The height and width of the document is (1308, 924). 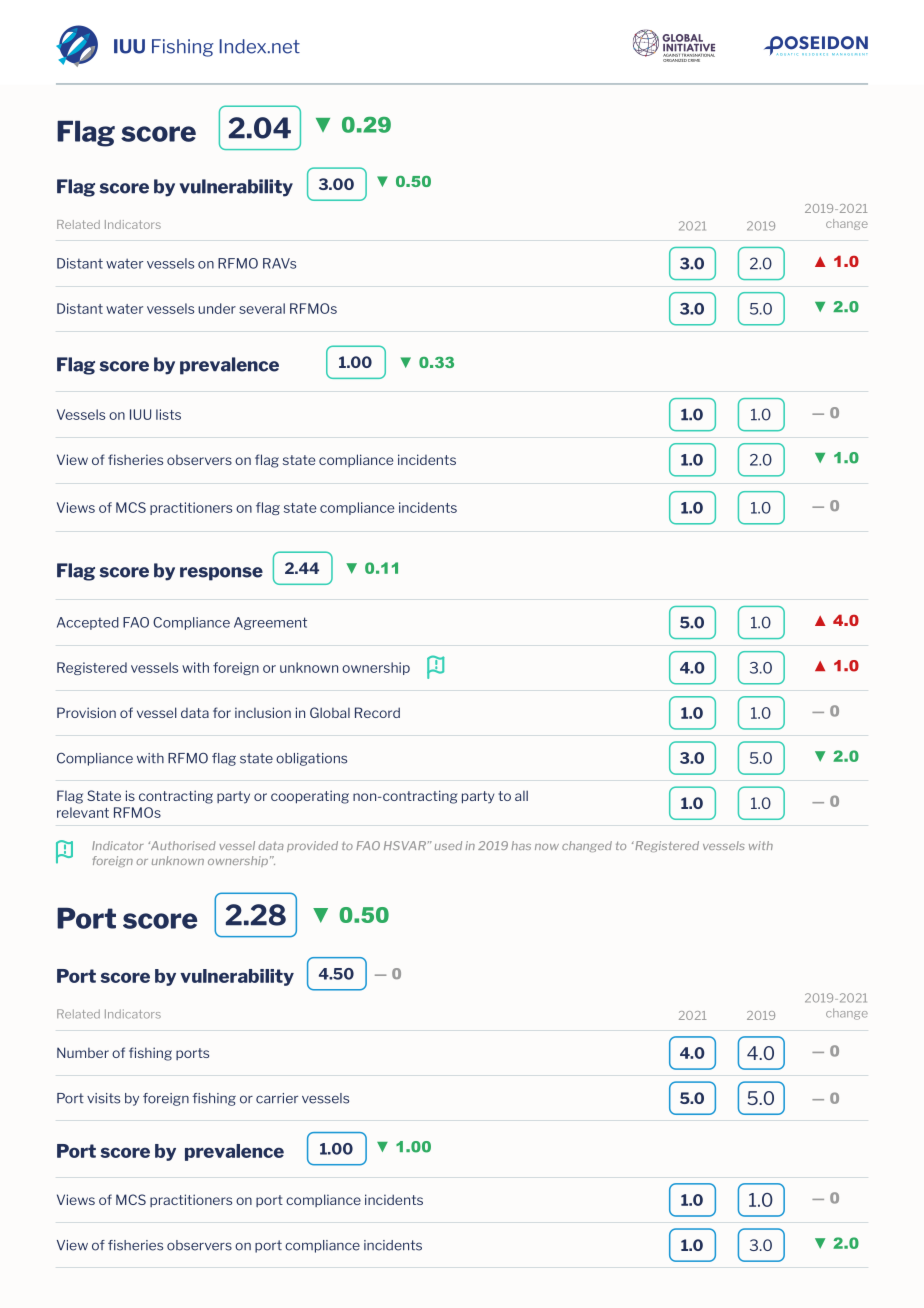 I want to click on has, so click(x=521, y=845).
